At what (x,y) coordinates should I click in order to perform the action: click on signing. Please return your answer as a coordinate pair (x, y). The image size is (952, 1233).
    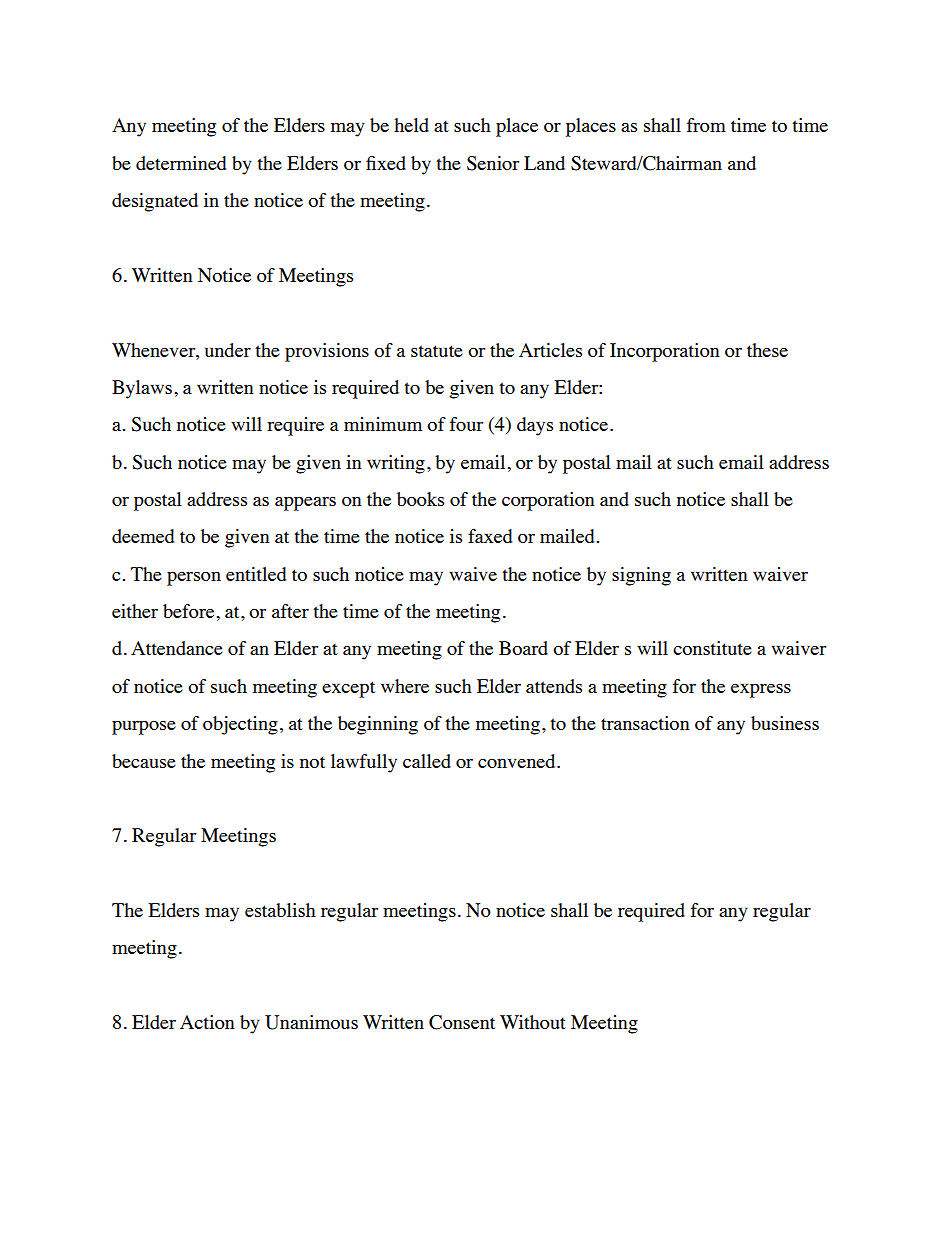
    Looking at the image, I should click on (641, 576).
